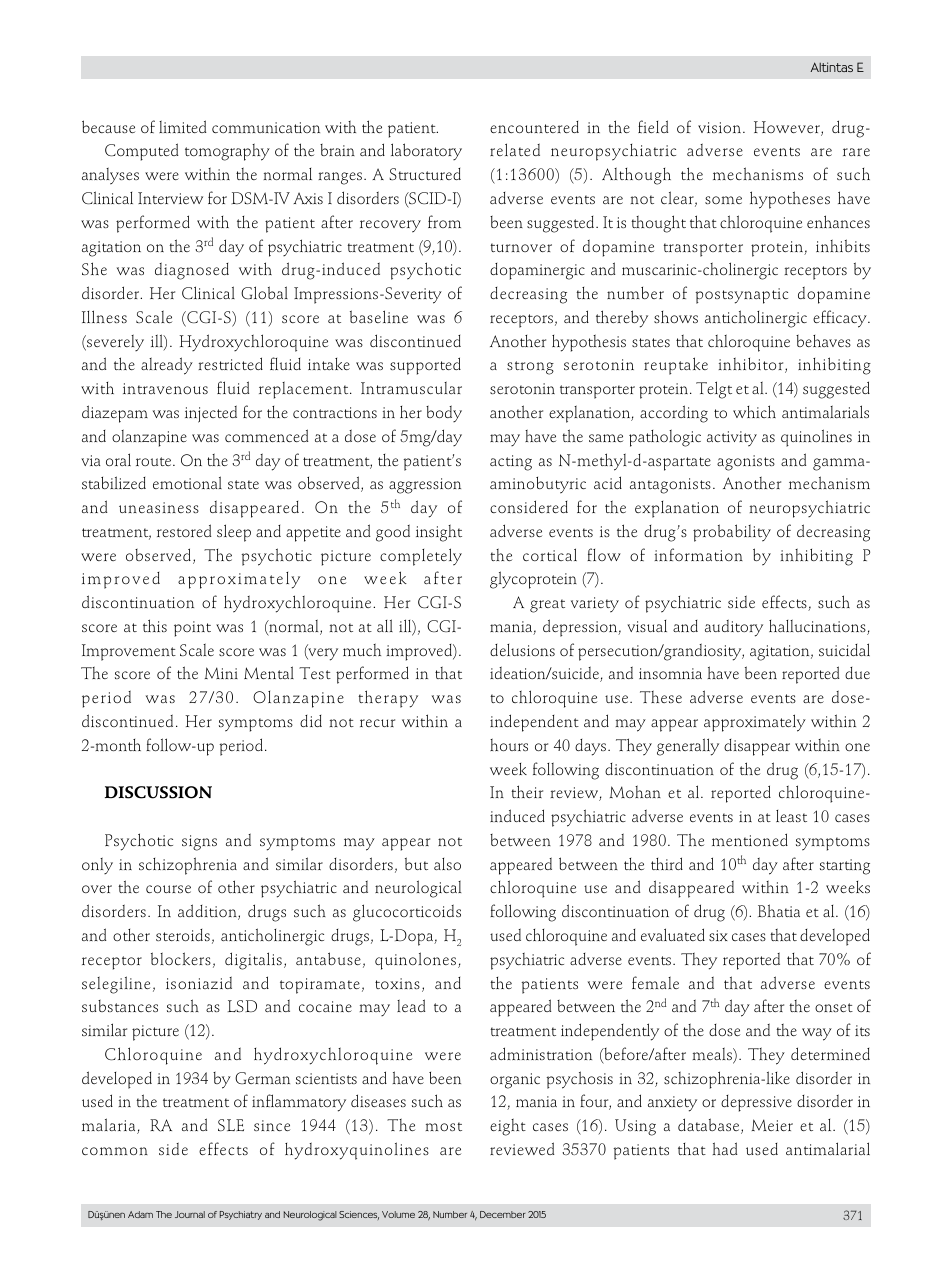 This image has width=952, height=1278. What do you see at coordinates (503, 1214) in the image?
I see `December` at bounding box center [503, 1214].
